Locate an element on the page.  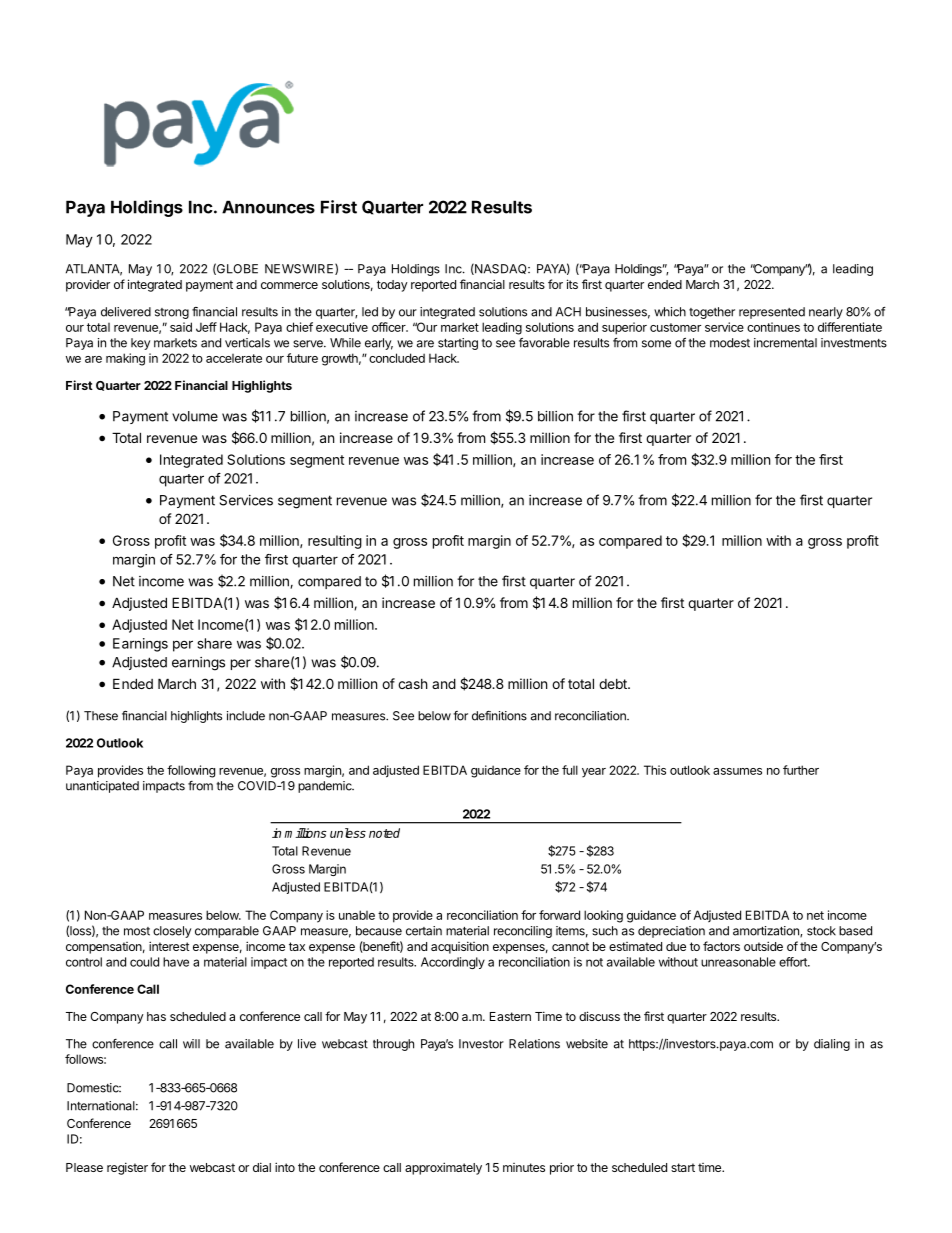
definitions is located at coordinates (499, 716).
